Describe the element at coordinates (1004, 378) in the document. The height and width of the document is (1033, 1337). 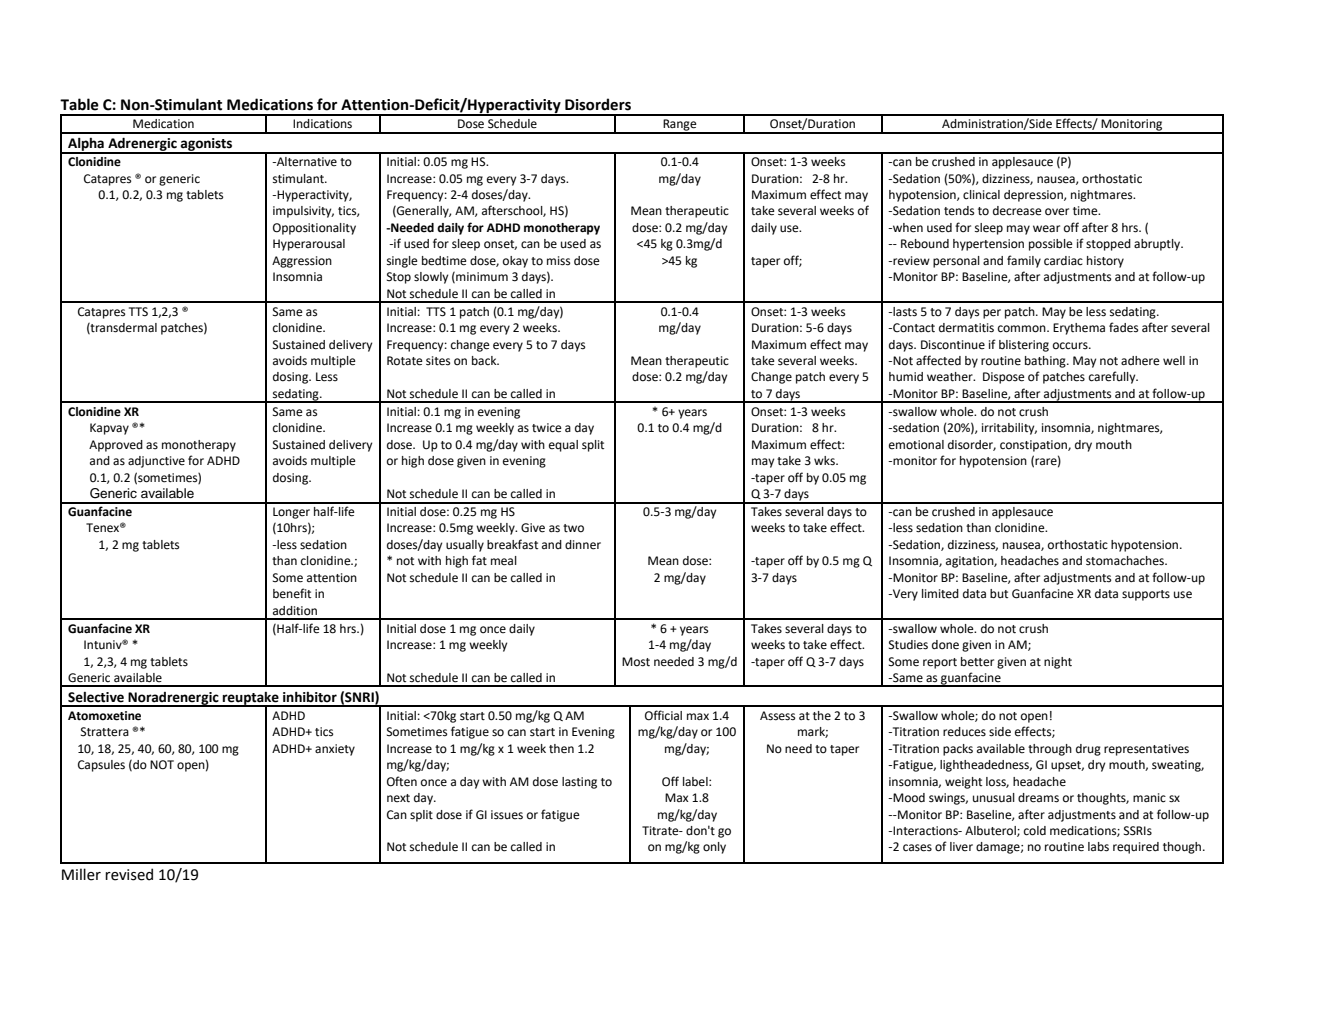
I see `Dispose` at that location.
